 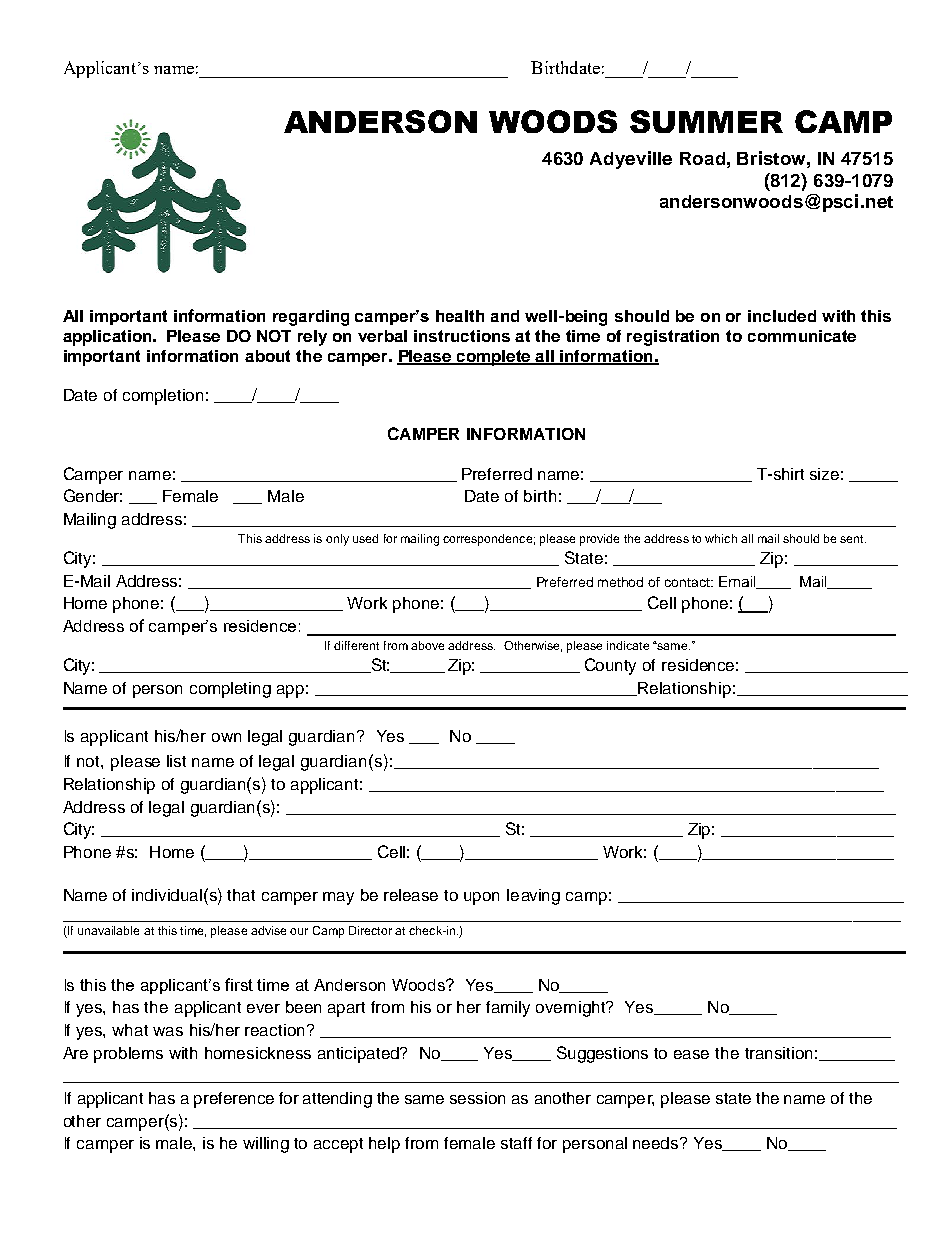 What do you see at coordinates (427, 645) in the image?
I see `above` at bounding box center [427, 645].
